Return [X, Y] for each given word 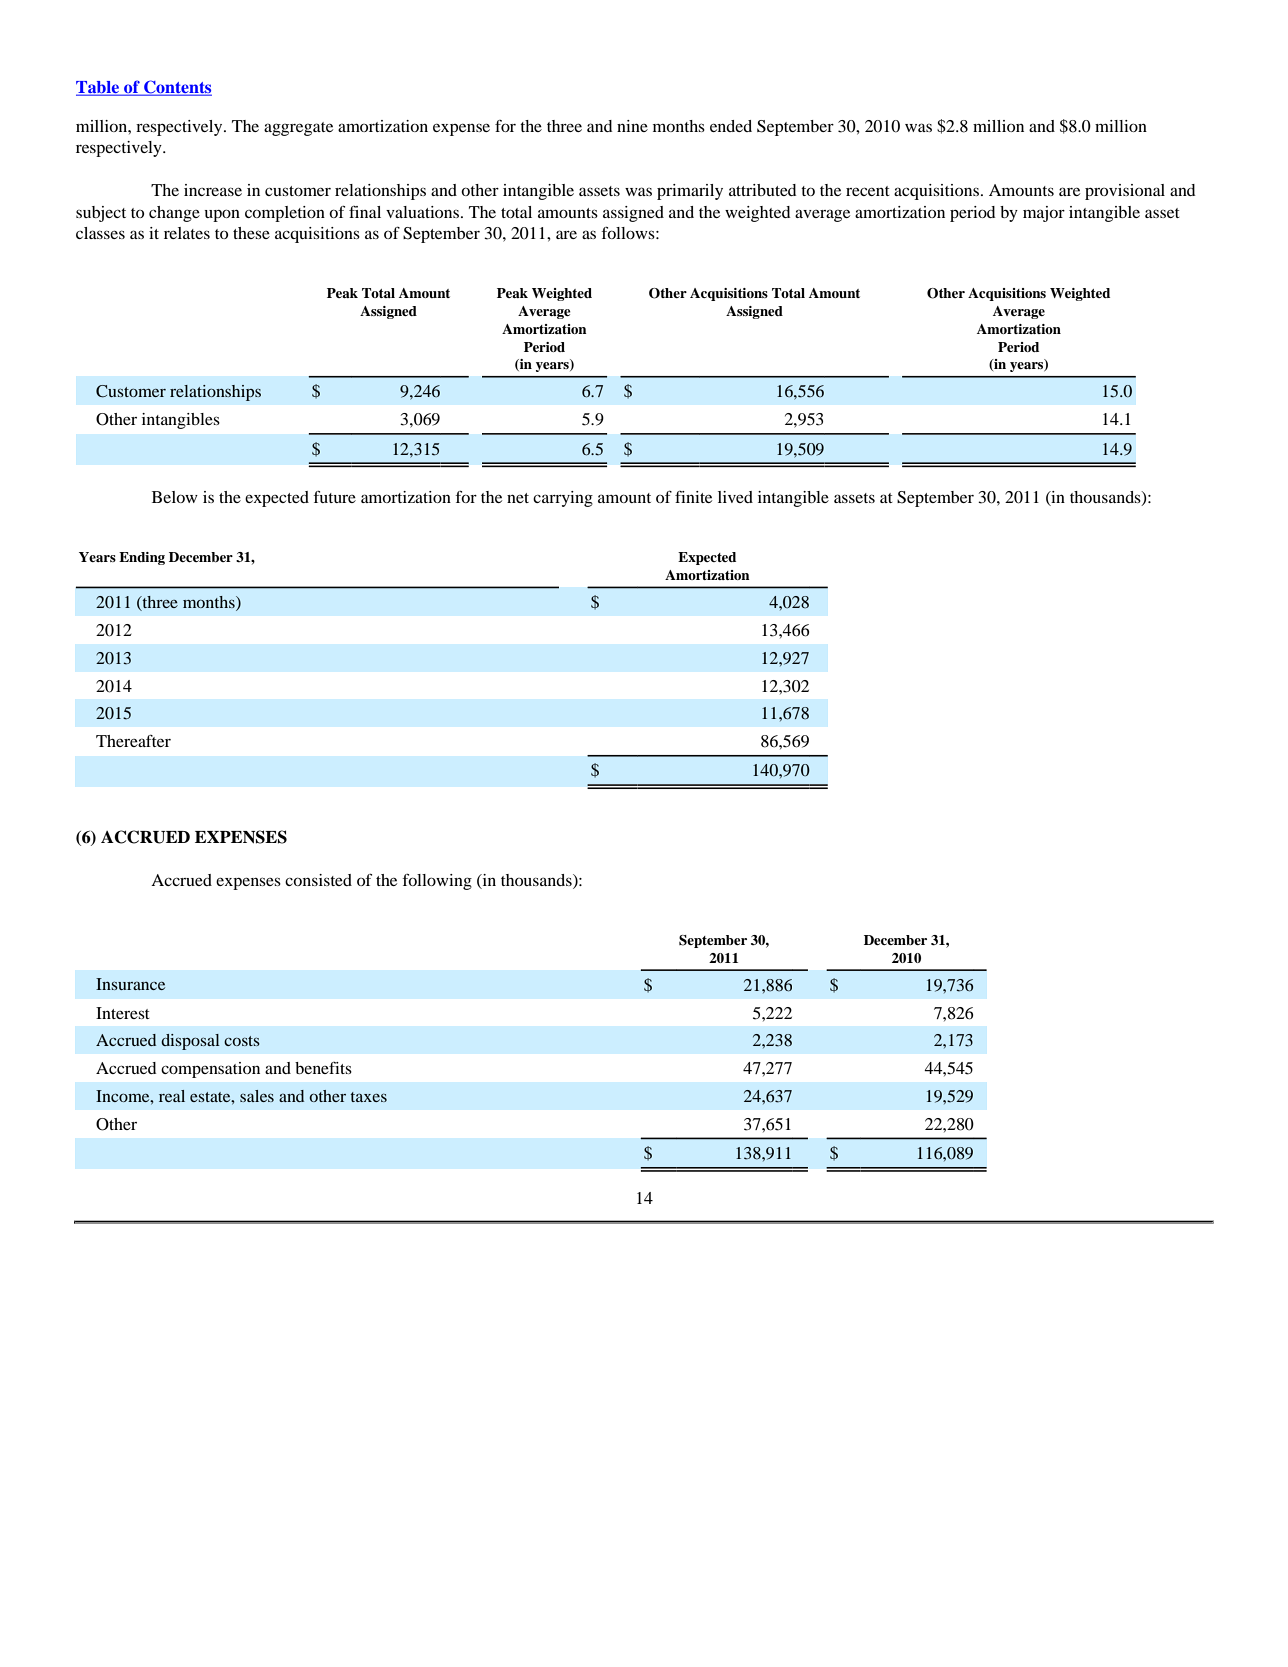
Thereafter [133, 741]
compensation [210, 1070]
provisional [1125, 192]
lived [735, 497]
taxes [368, 1097]
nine [632, 126]
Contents [177, 88]
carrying [563, 499]
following [437, 881]
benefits [323, 1068]
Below [175, 497]
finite [693, 497]
